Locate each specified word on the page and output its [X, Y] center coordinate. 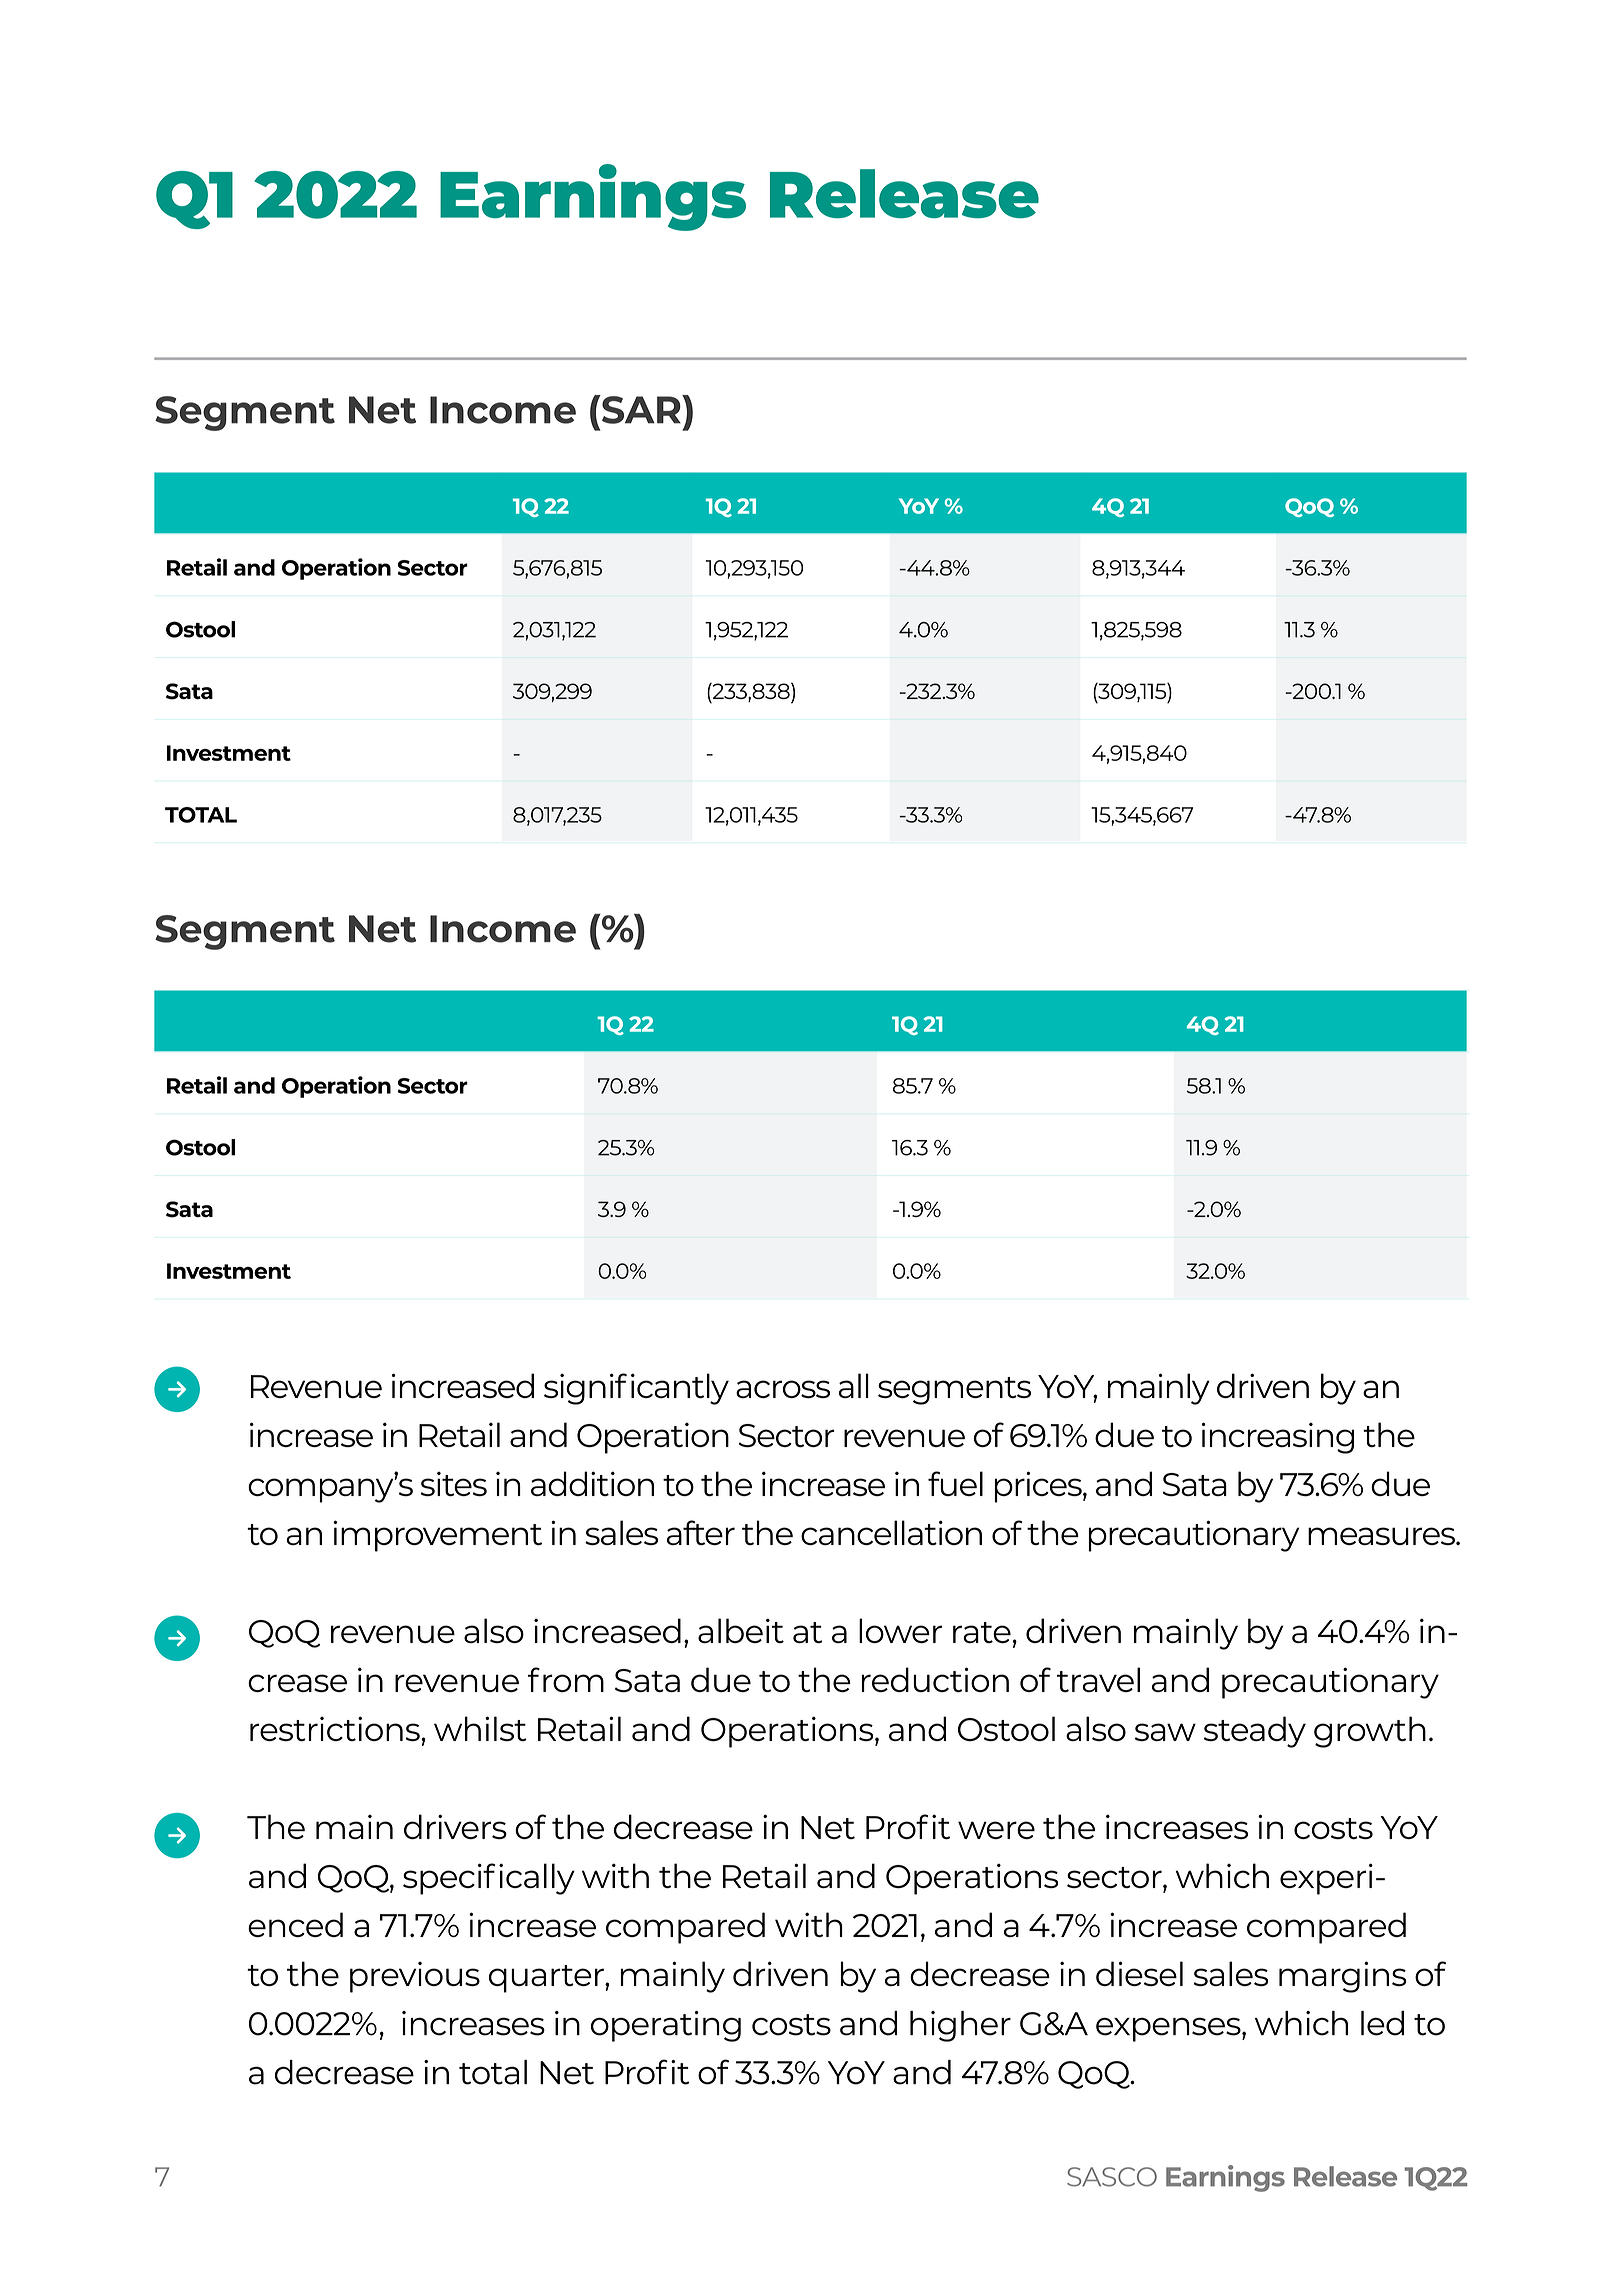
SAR [641, 409]
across [783, 1389]
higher [960, 2026]
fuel [955, 1483]
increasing [1278, 1438]
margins [1343, 1977]
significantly [636, 1389]
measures [1382, 1536]
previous [415, 1977]
